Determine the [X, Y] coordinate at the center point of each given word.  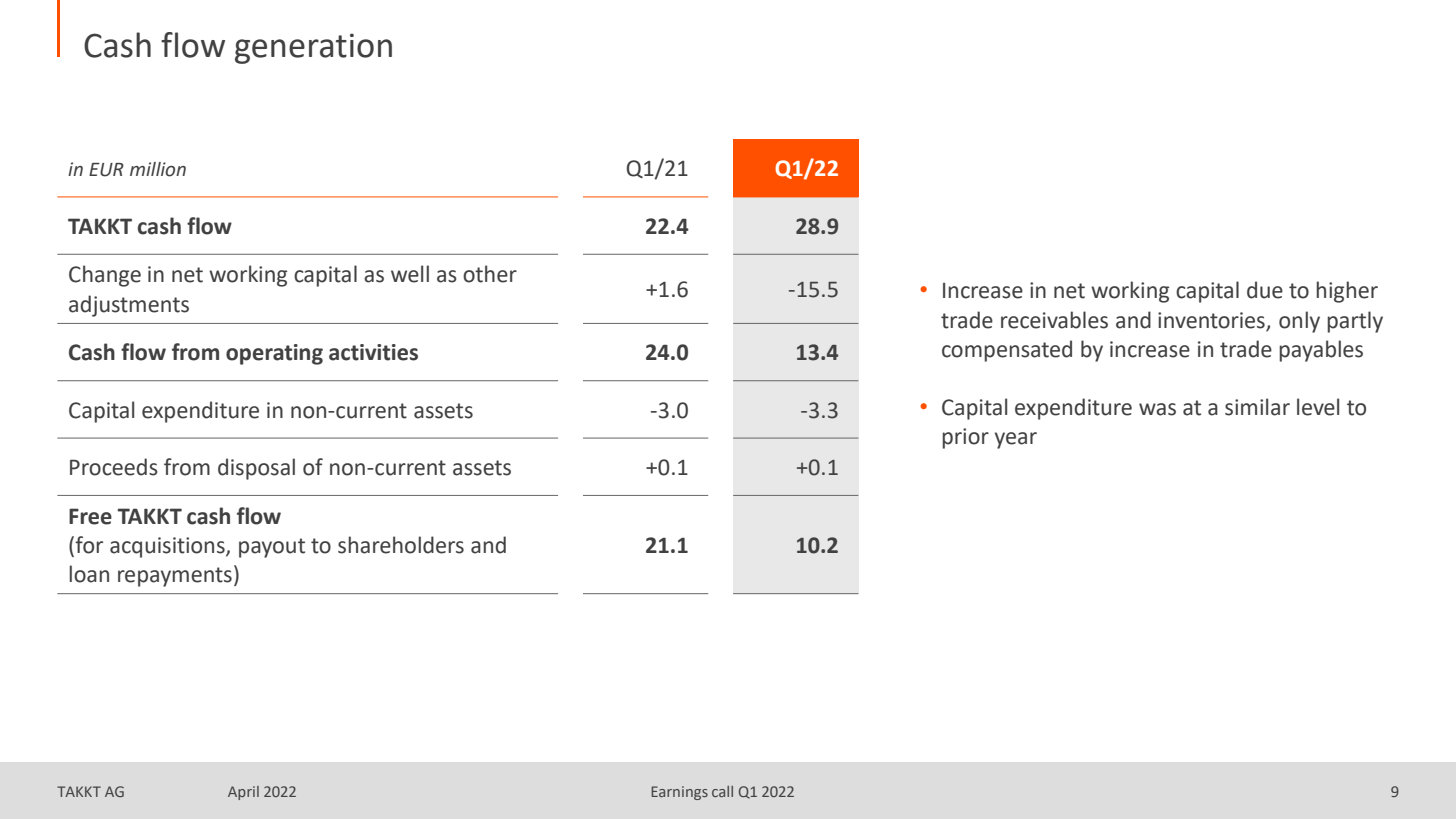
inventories [1211, 320]
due [1265, 290]
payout [272, 548]
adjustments [129, 306]
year [1016, 440]
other [490, 274]
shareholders [401, 545]
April [243, 793]
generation [313, 48]
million [158, 169]
